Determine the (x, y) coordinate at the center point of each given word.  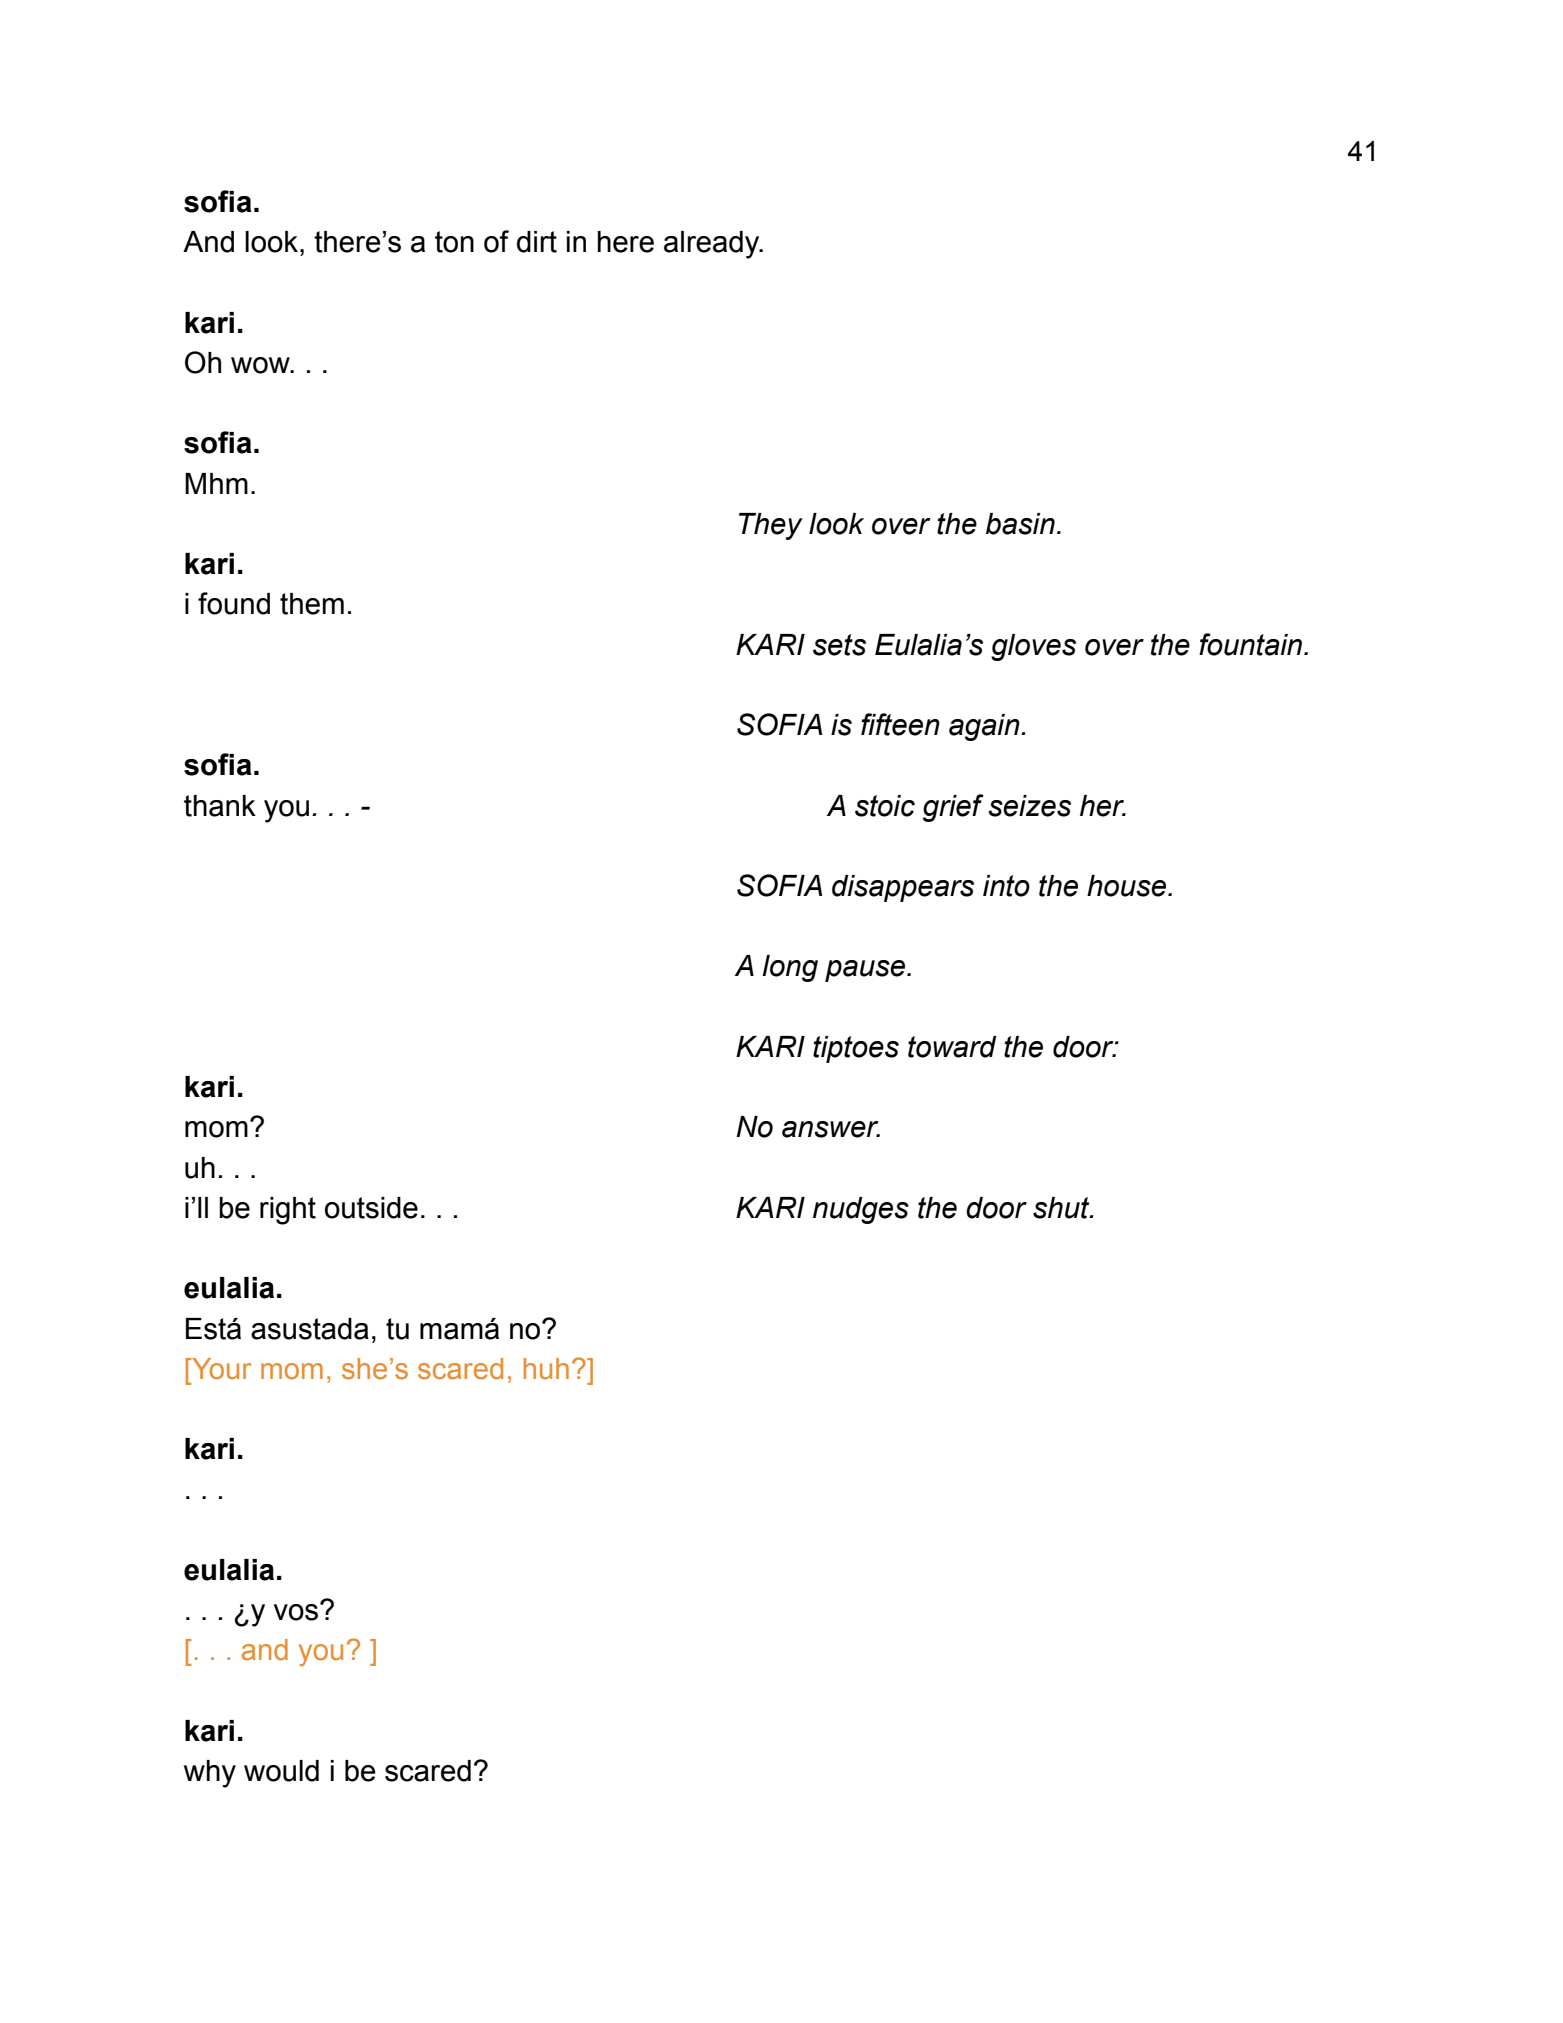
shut (1062, 1208)
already (713, 245)
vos (297, 1611)
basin (1020, 524)
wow (261, 365)
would (281, 1771)
